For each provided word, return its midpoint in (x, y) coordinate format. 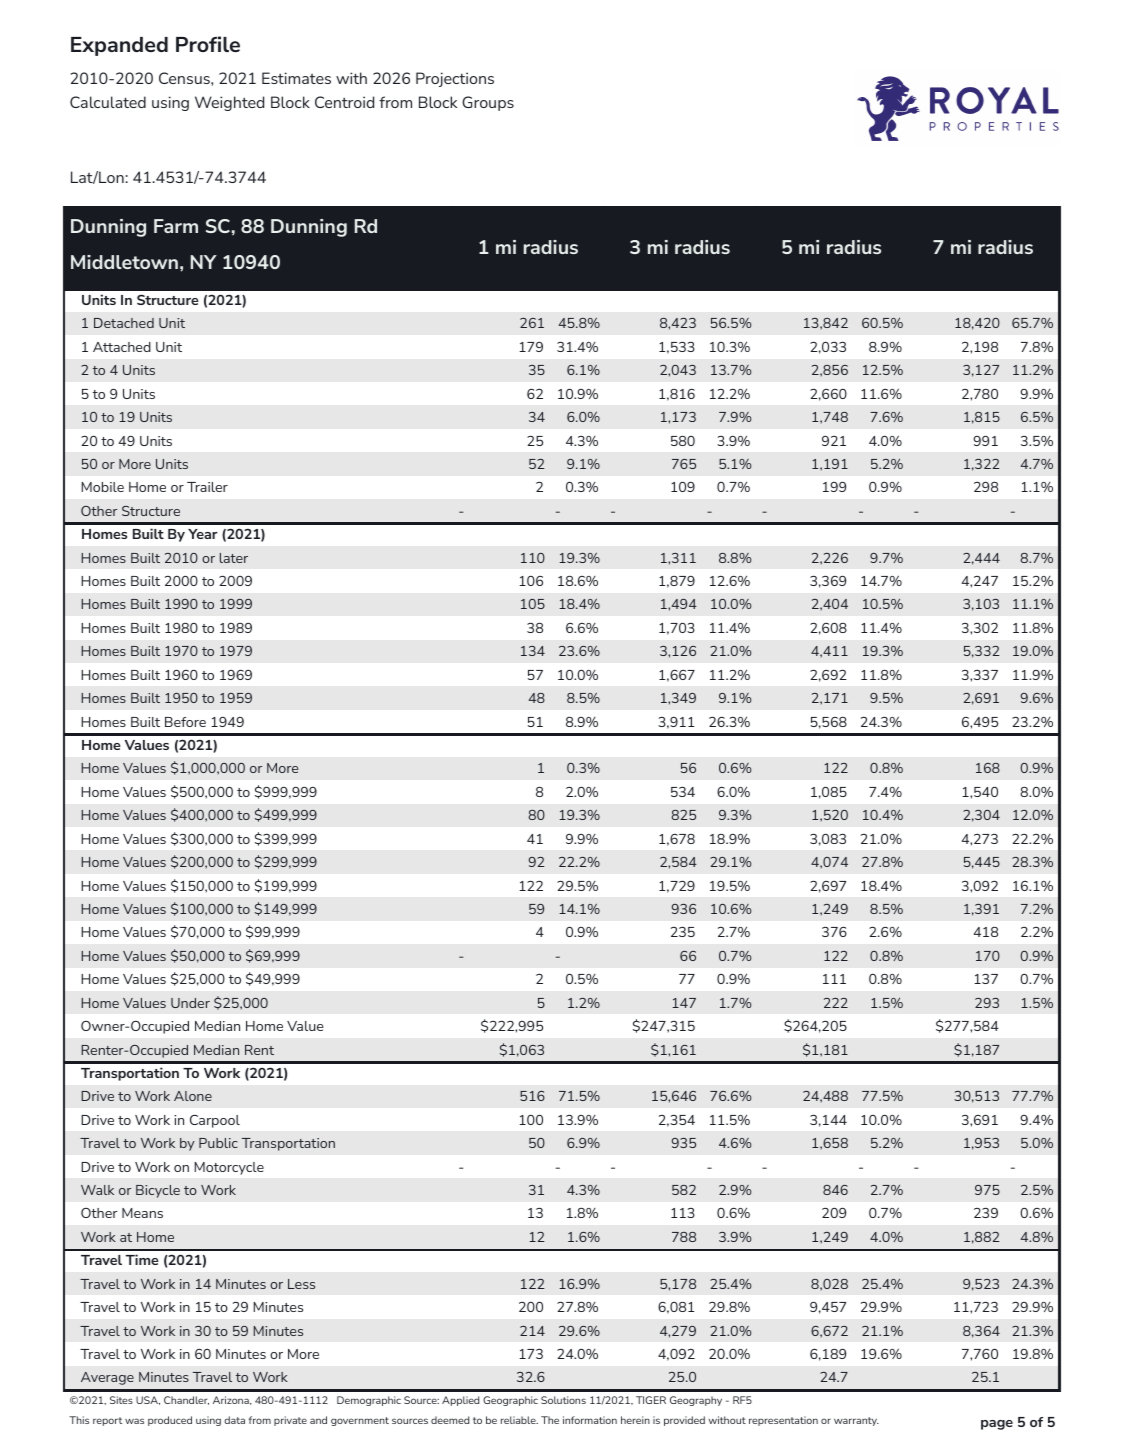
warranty (856, 1421)
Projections (455, 79)
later (234, 558)
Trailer (207, 487)
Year (203, 534)
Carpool (215, 1121)
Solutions (563, 1400)
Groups (488, 103)
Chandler (186, 1400)
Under (190, 1003)
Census (185, 78)
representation (783, 1421)
